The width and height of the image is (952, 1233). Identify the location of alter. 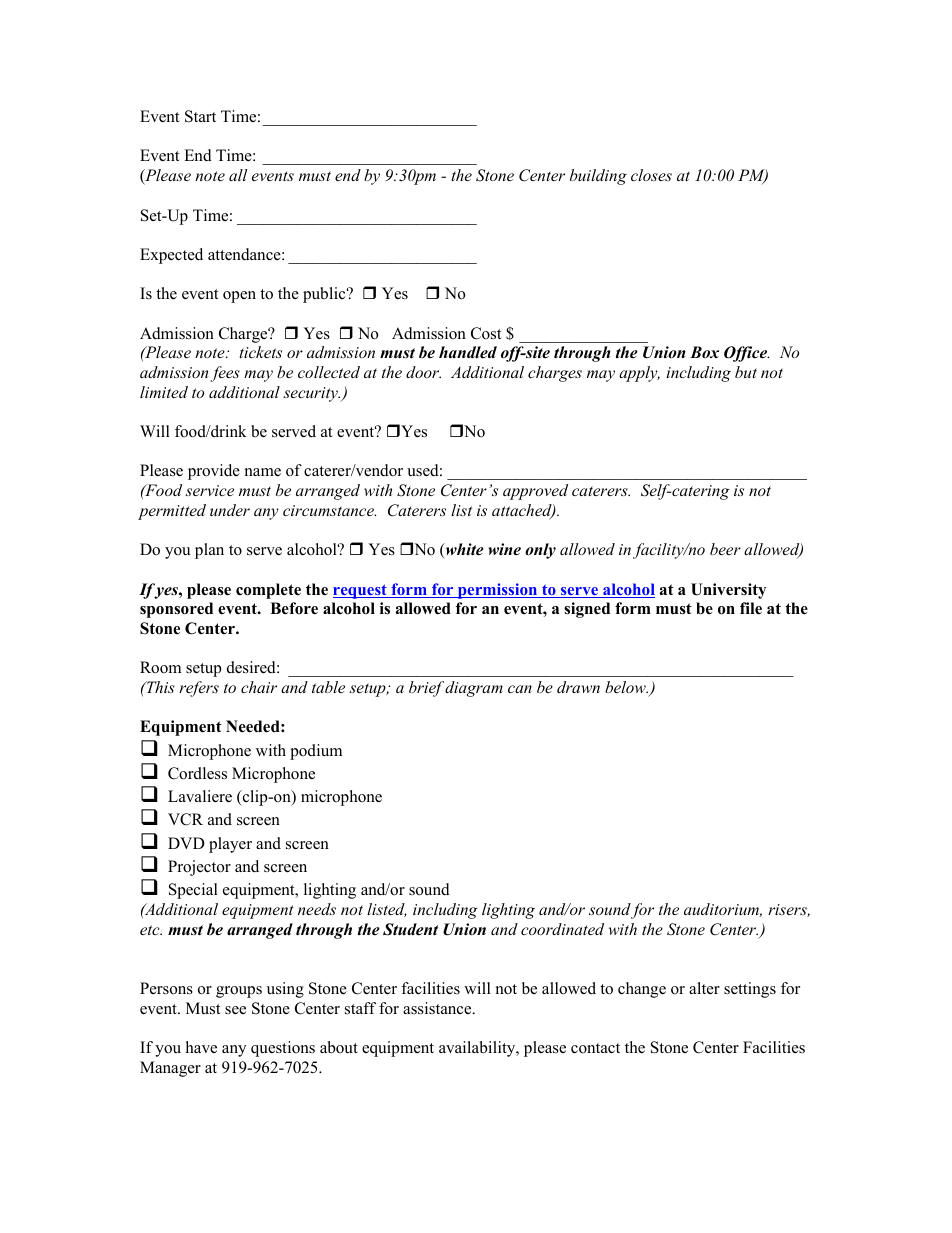
(704, 988).
